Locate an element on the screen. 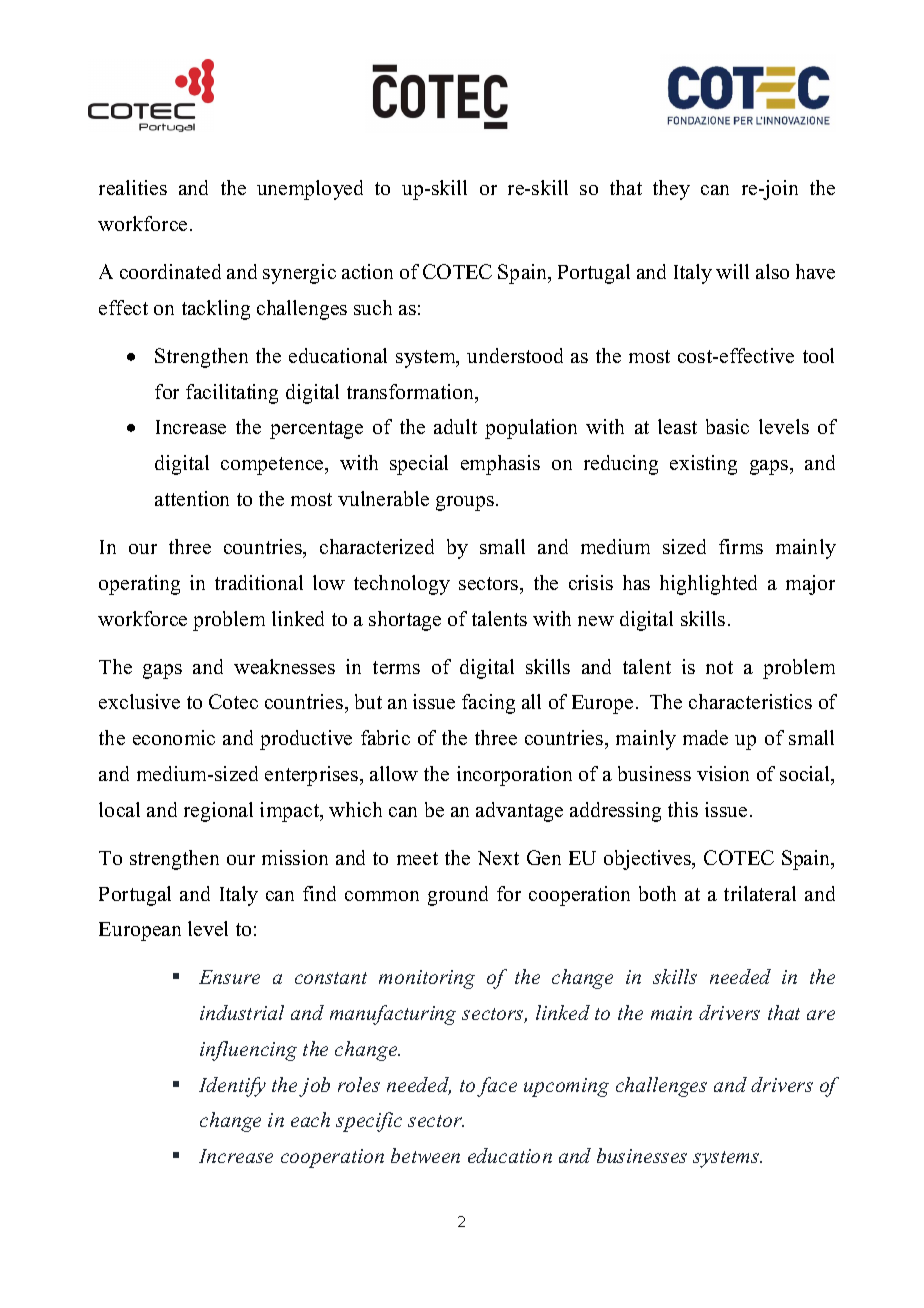 This screenshot has height=1308, width=924. exclusive is located at coordinates (139, 701).
